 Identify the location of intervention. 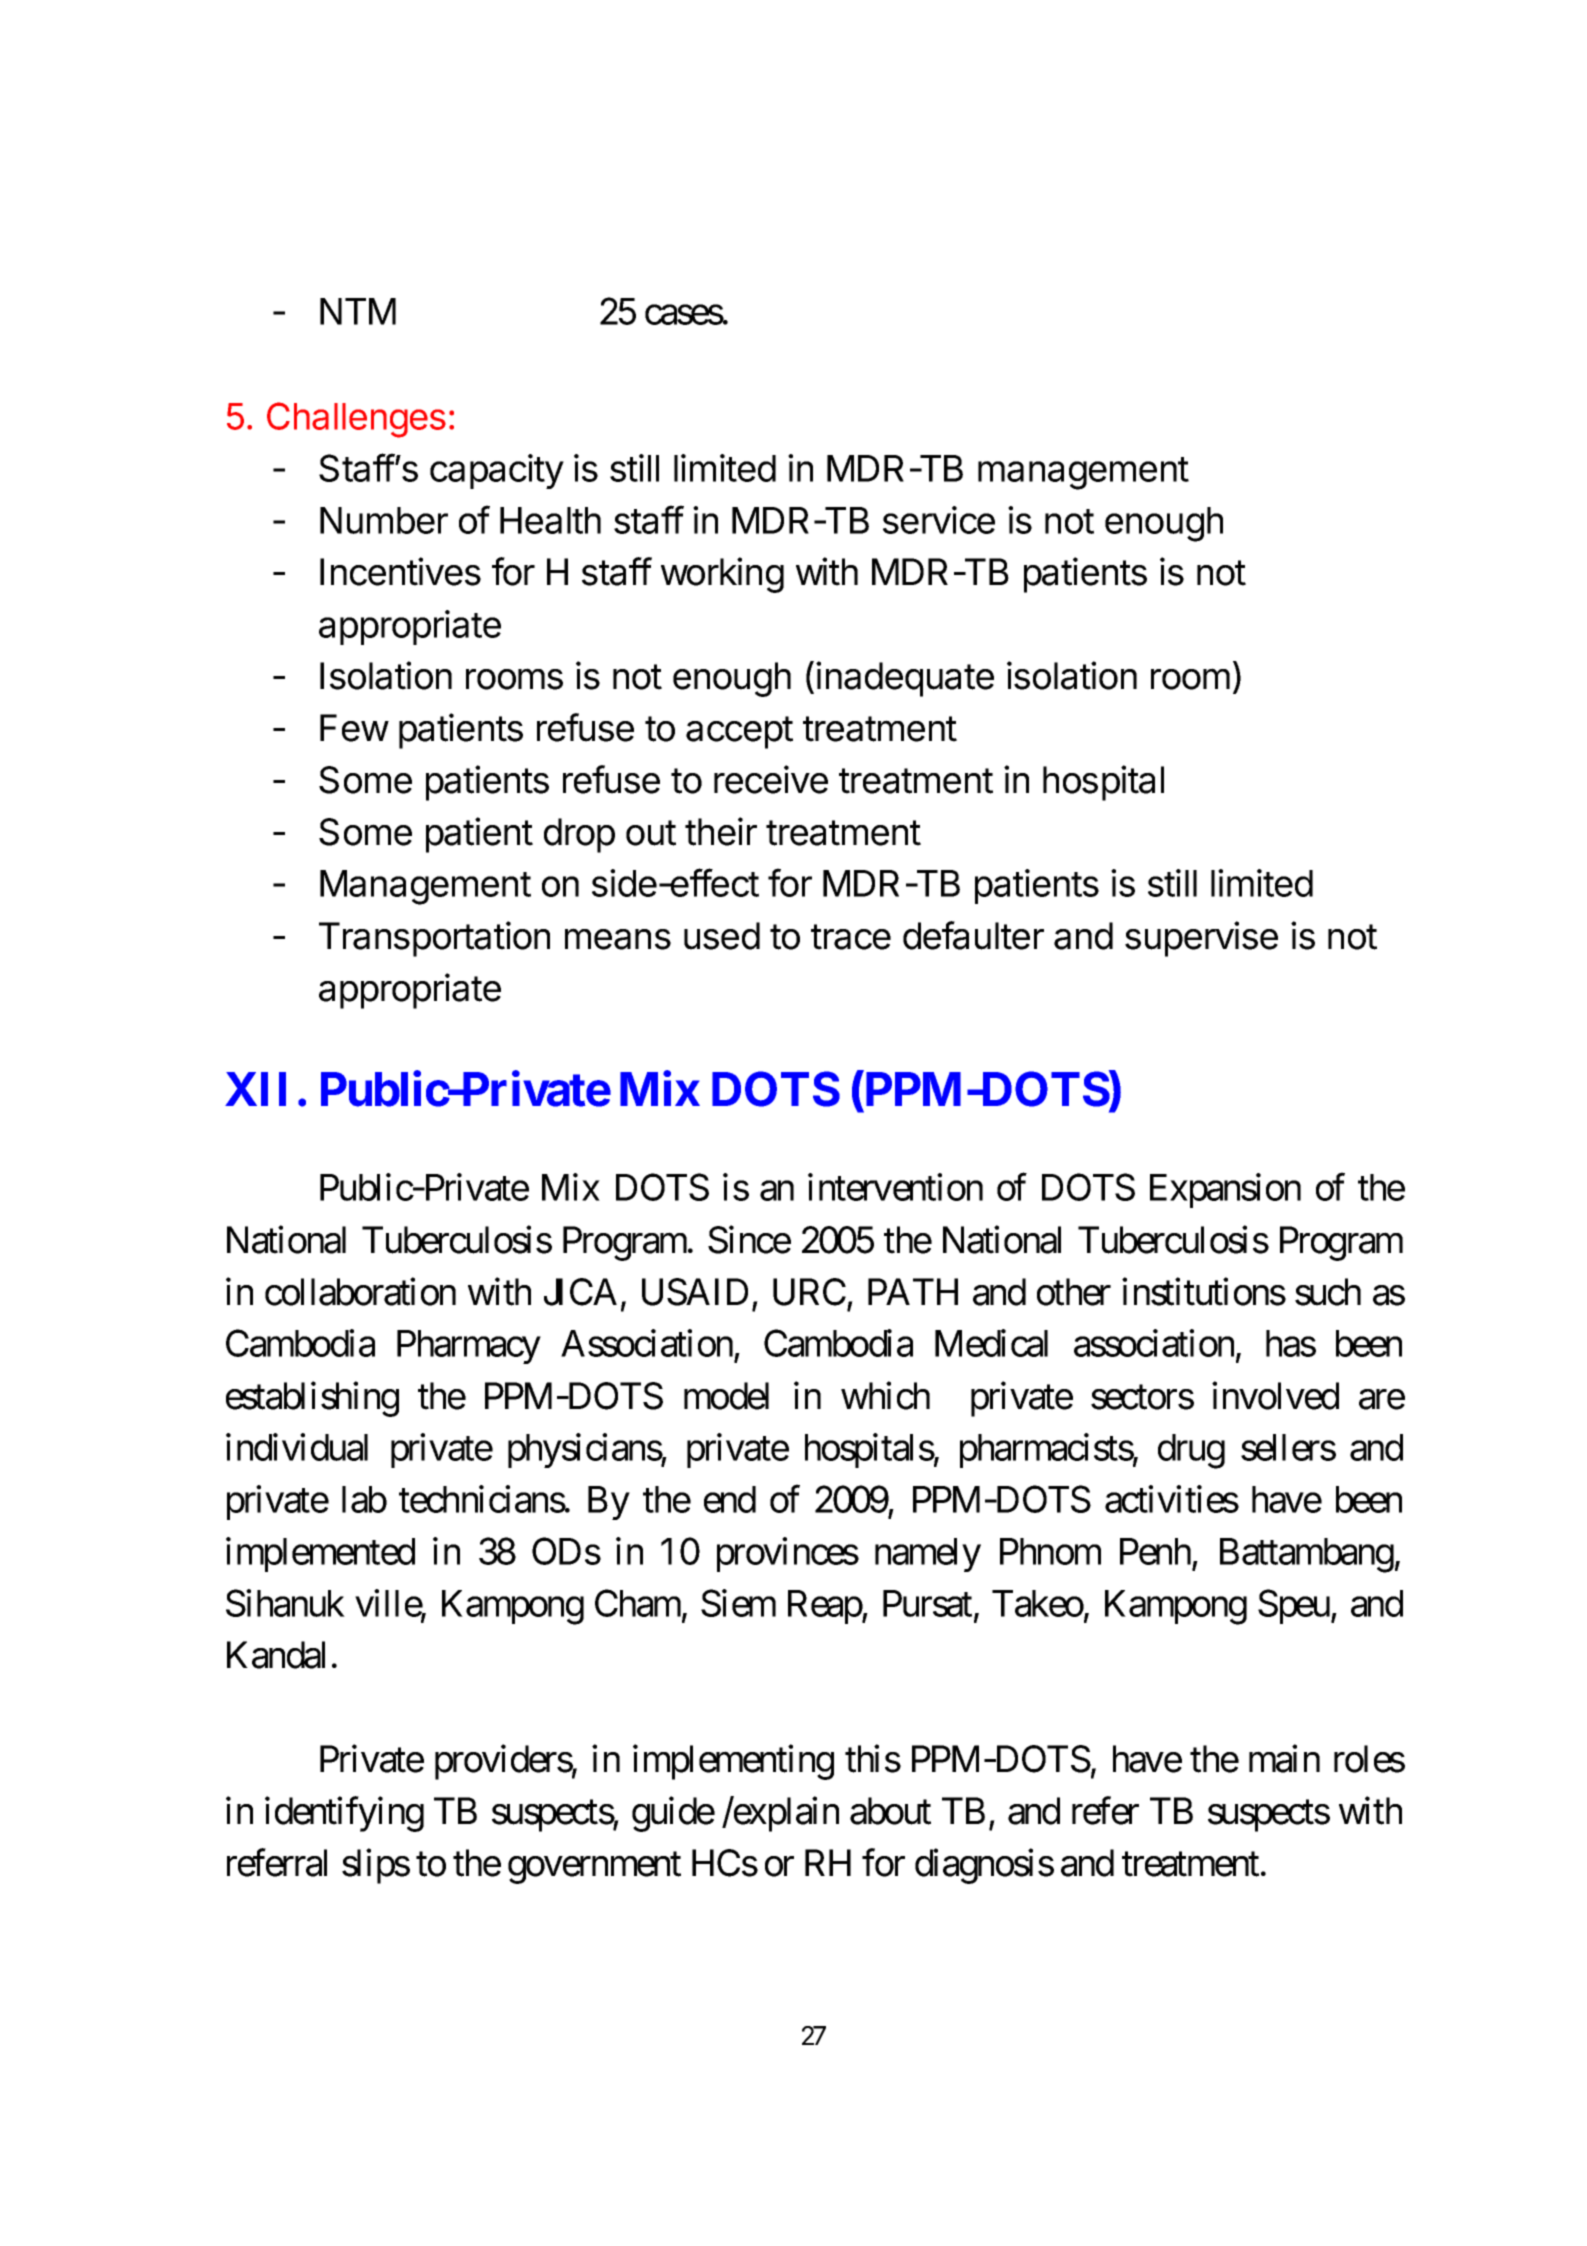
(895, 1187).
